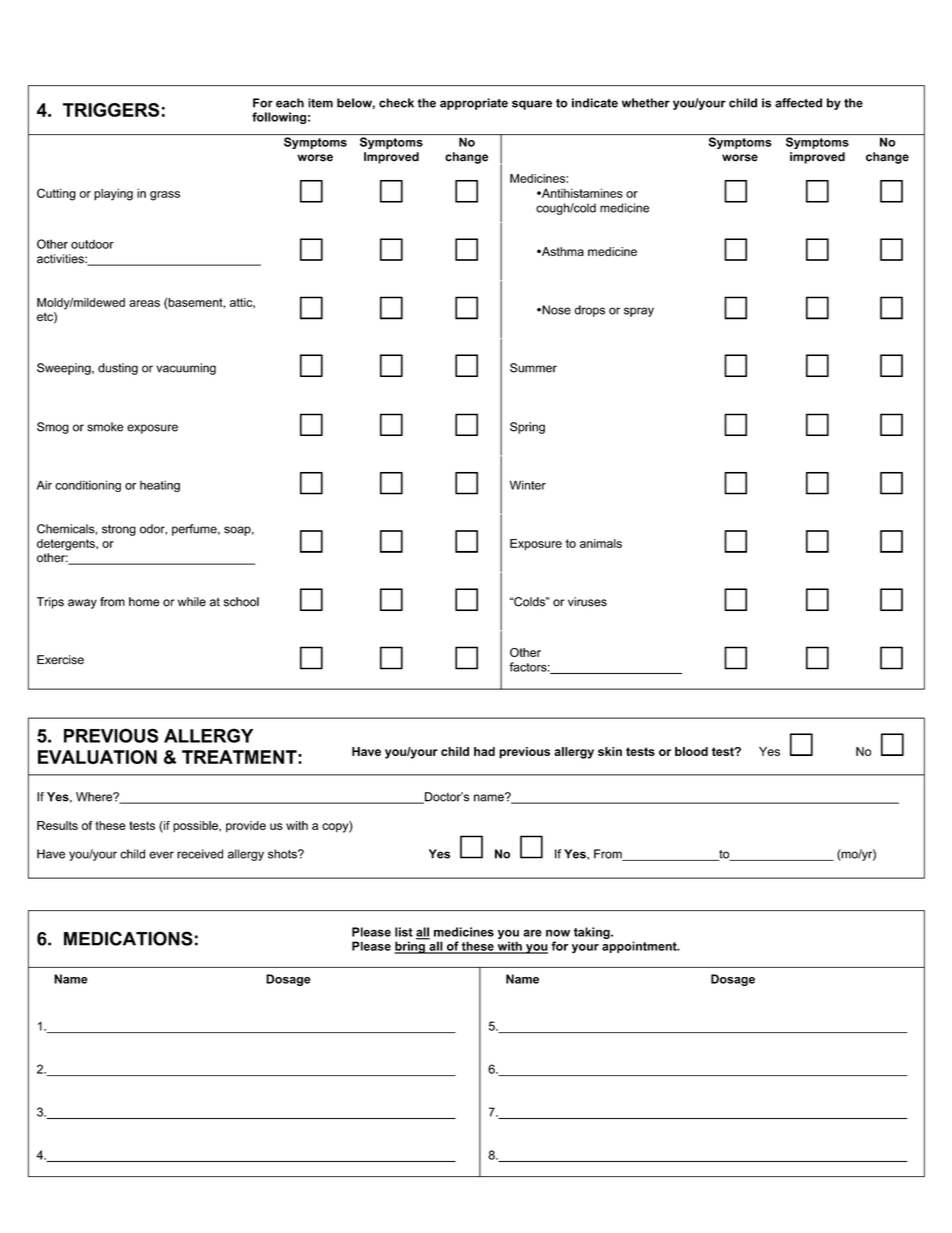  Describe the element at coordinates (646, 103) in the page. I see `whether` at that location.
